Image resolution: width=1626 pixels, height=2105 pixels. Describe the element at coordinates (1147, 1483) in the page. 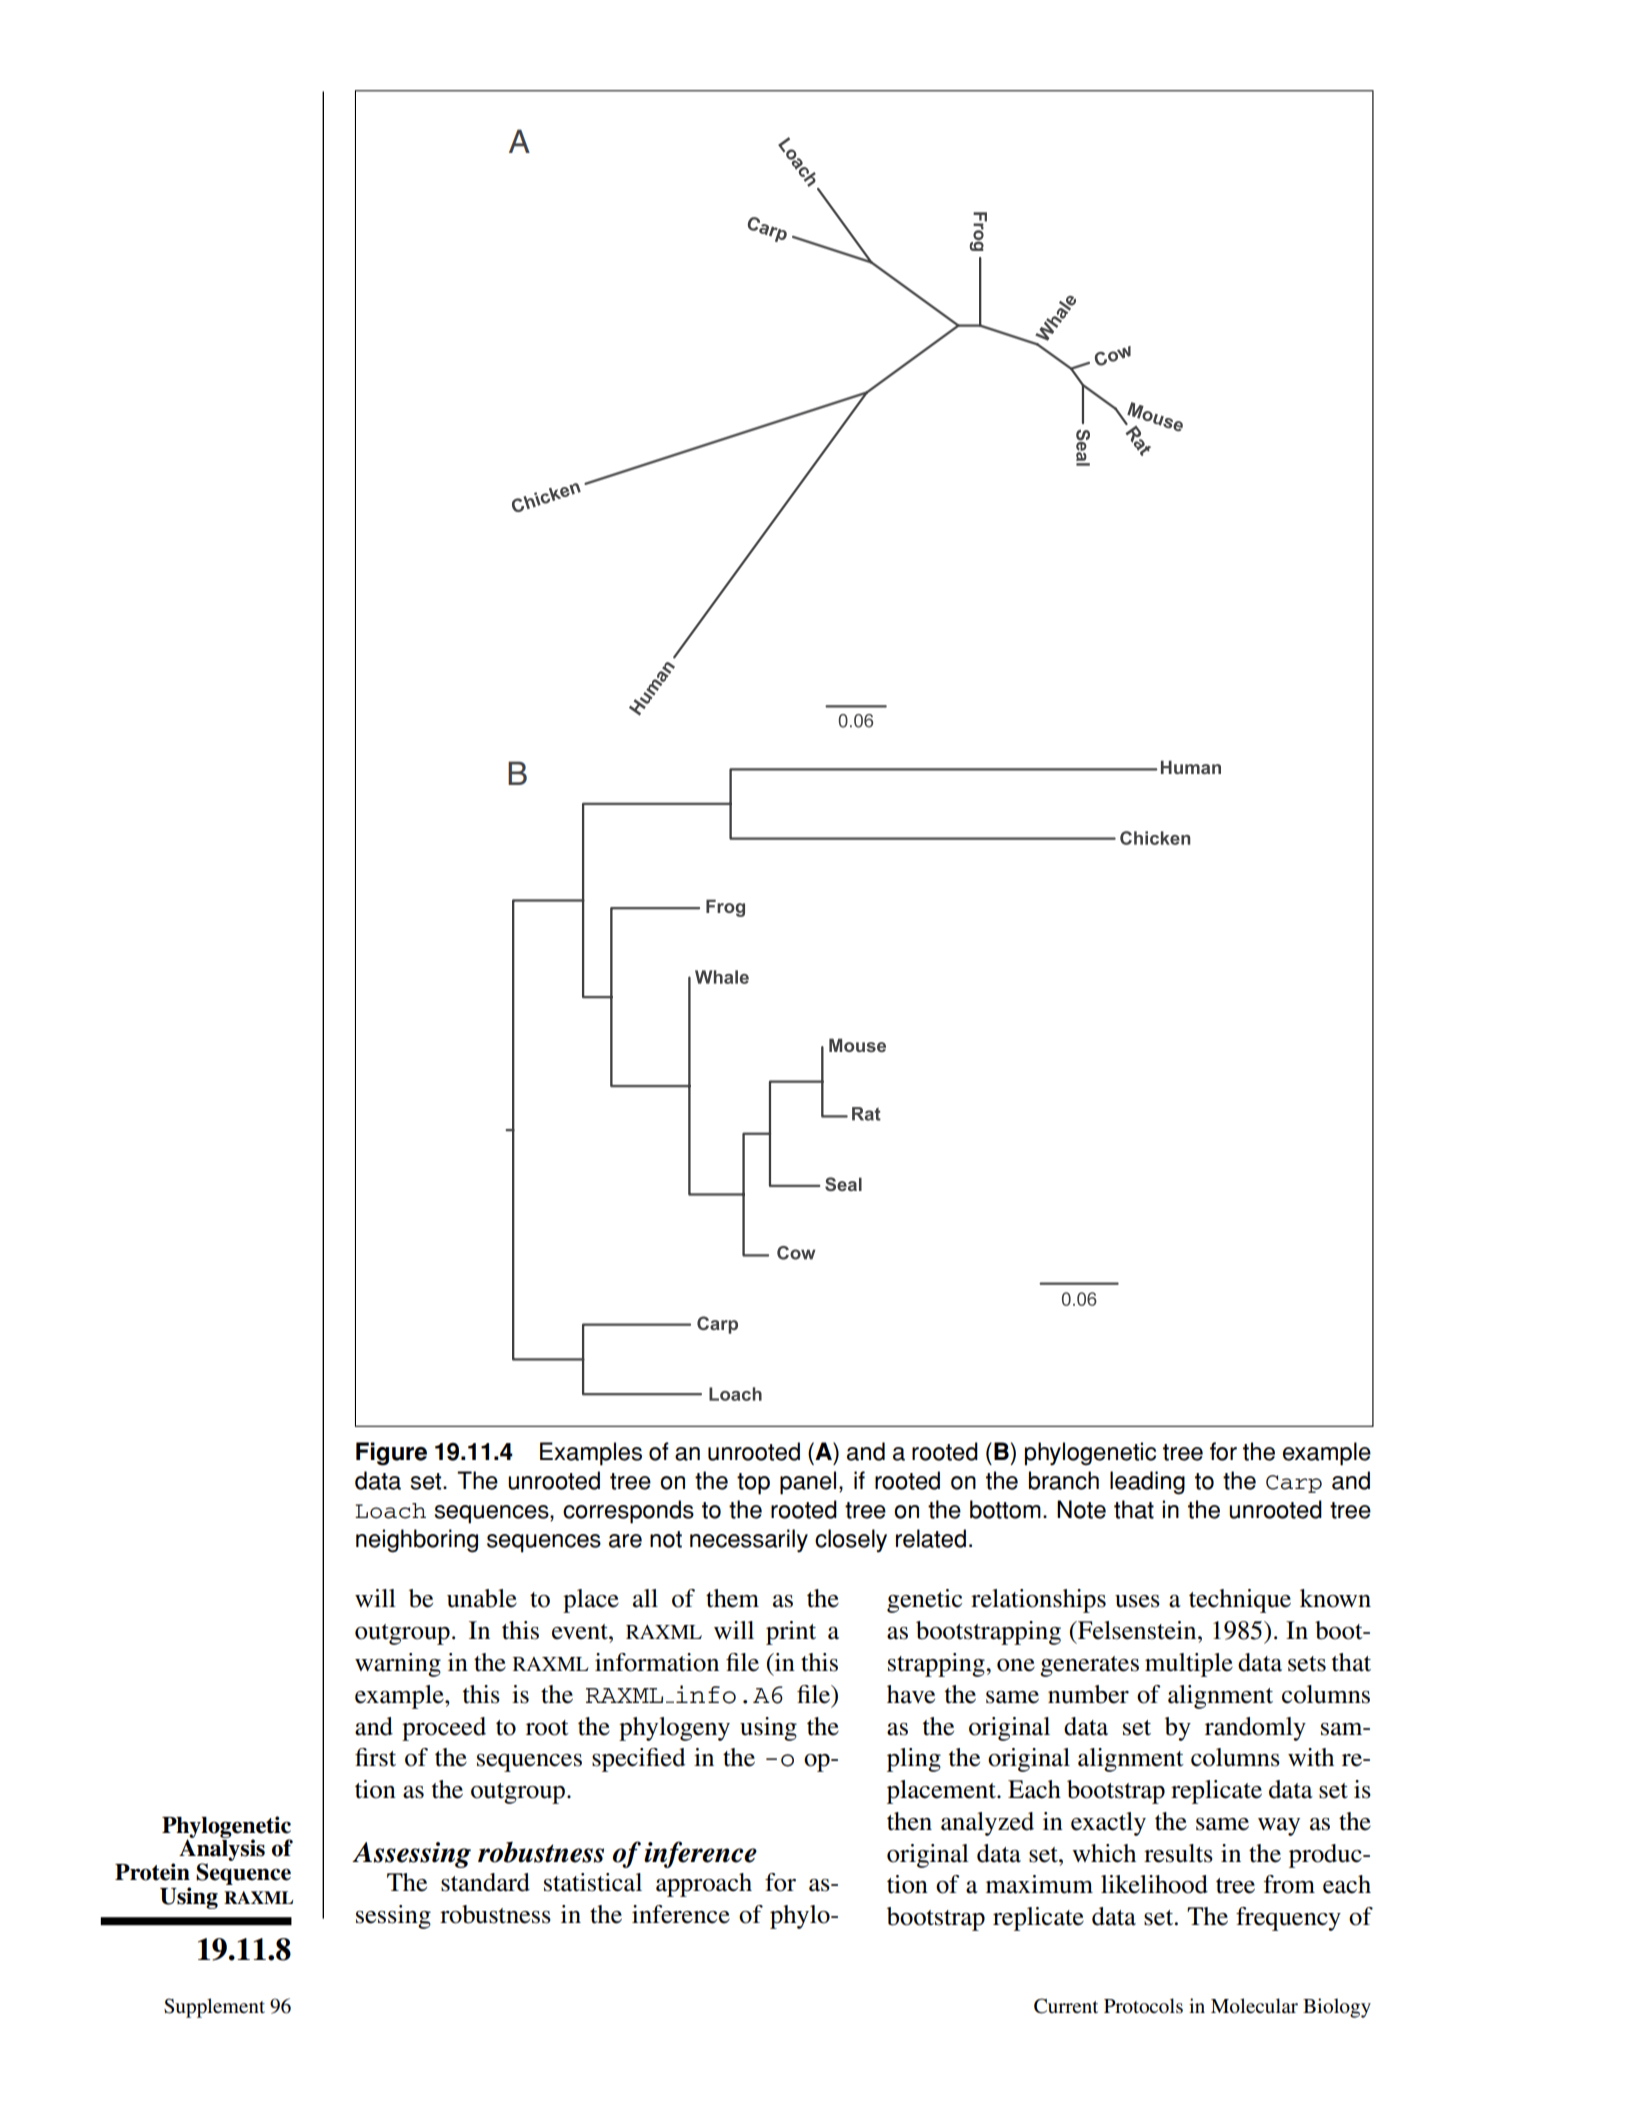

I see `leading` at that location.
